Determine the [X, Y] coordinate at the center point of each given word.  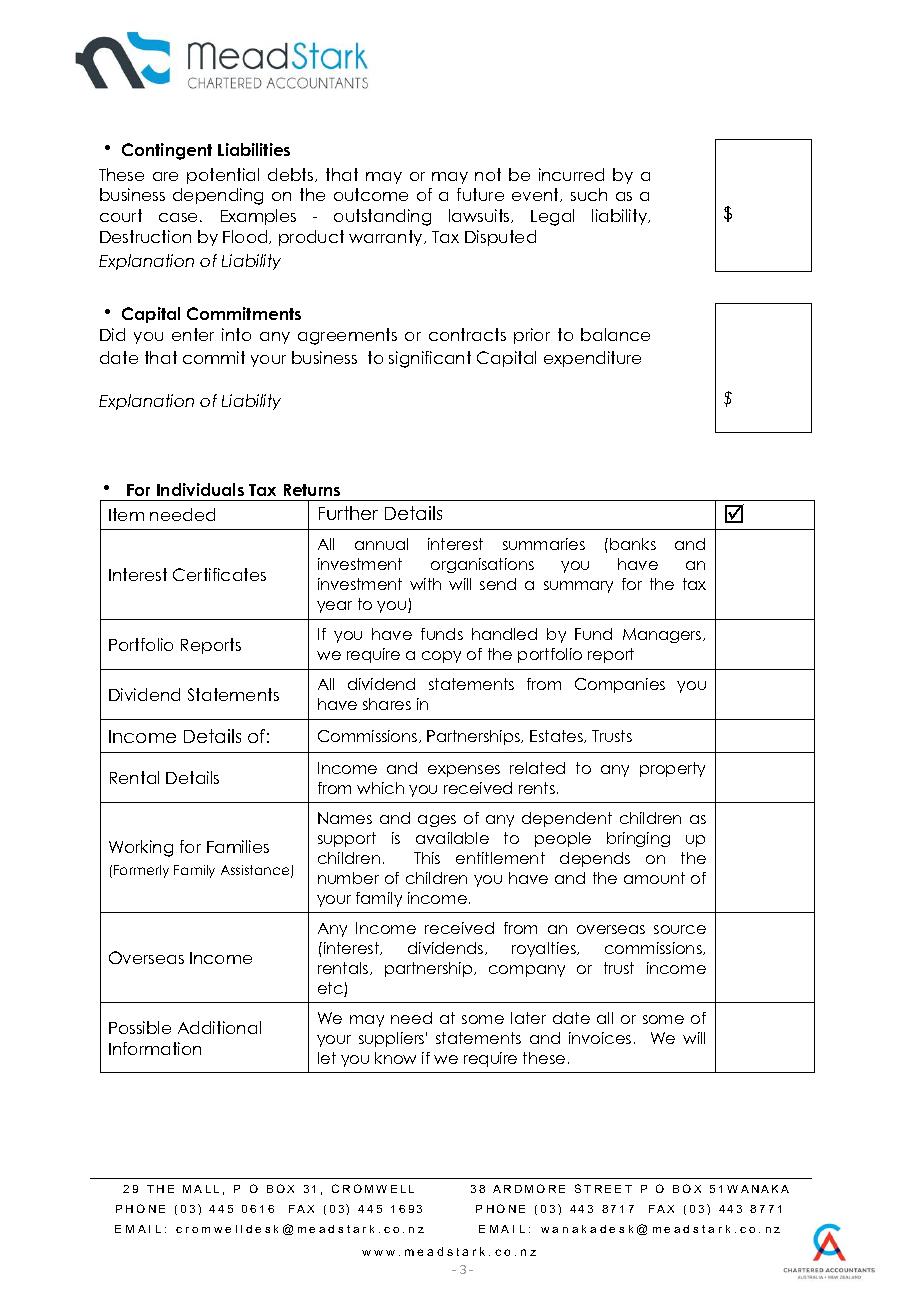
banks [633, 544]
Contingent [167, 151]
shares [387, 704]
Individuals [200, 489]
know [395, 1058]
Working [141, 848]
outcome [371, 194]
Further [348, 513]
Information [155, 1048]
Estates [557, 736]
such [589, 194]
